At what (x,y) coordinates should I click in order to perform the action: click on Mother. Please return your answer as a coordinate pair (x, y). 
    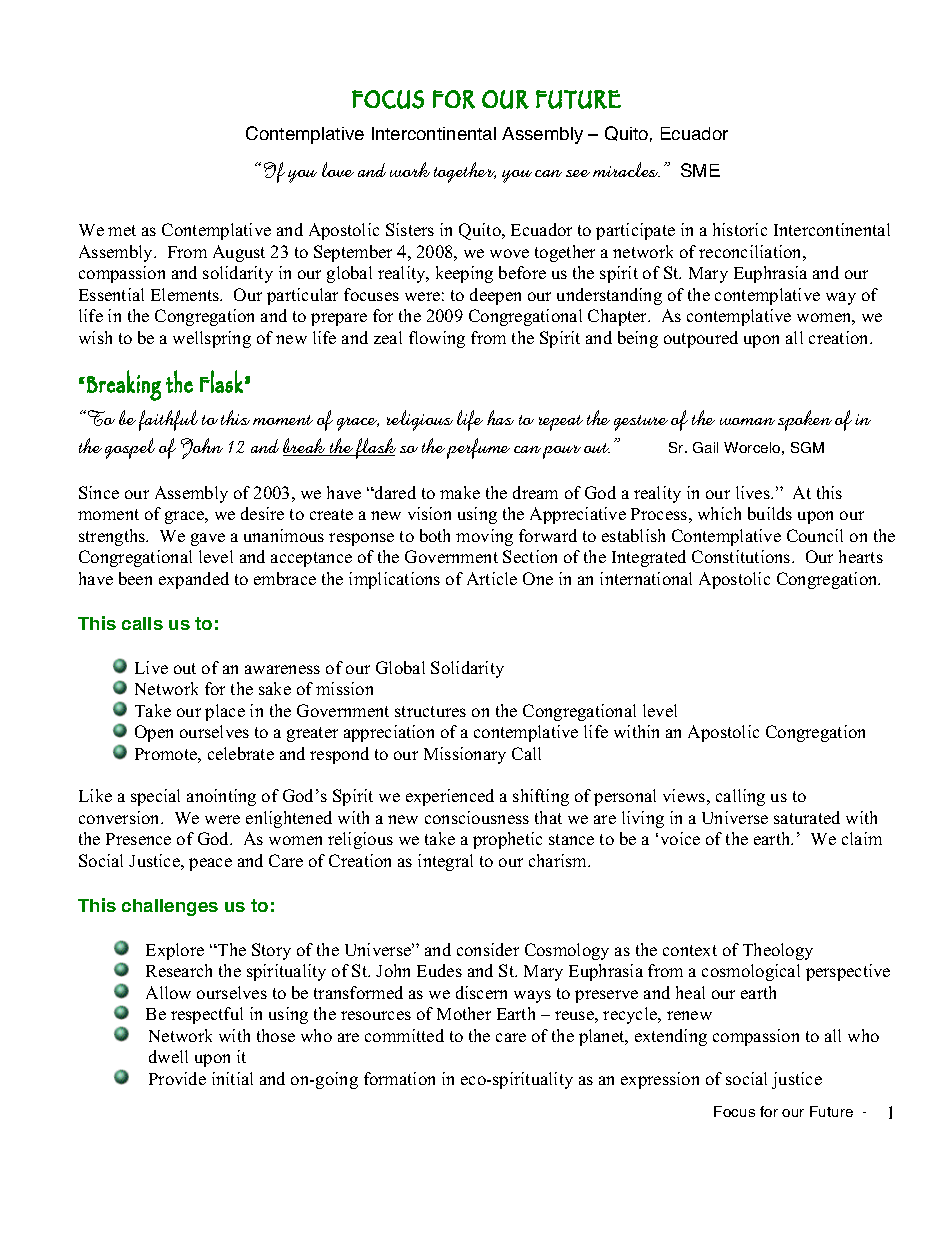
    Looking at the image, I should click on (464, 1013).
